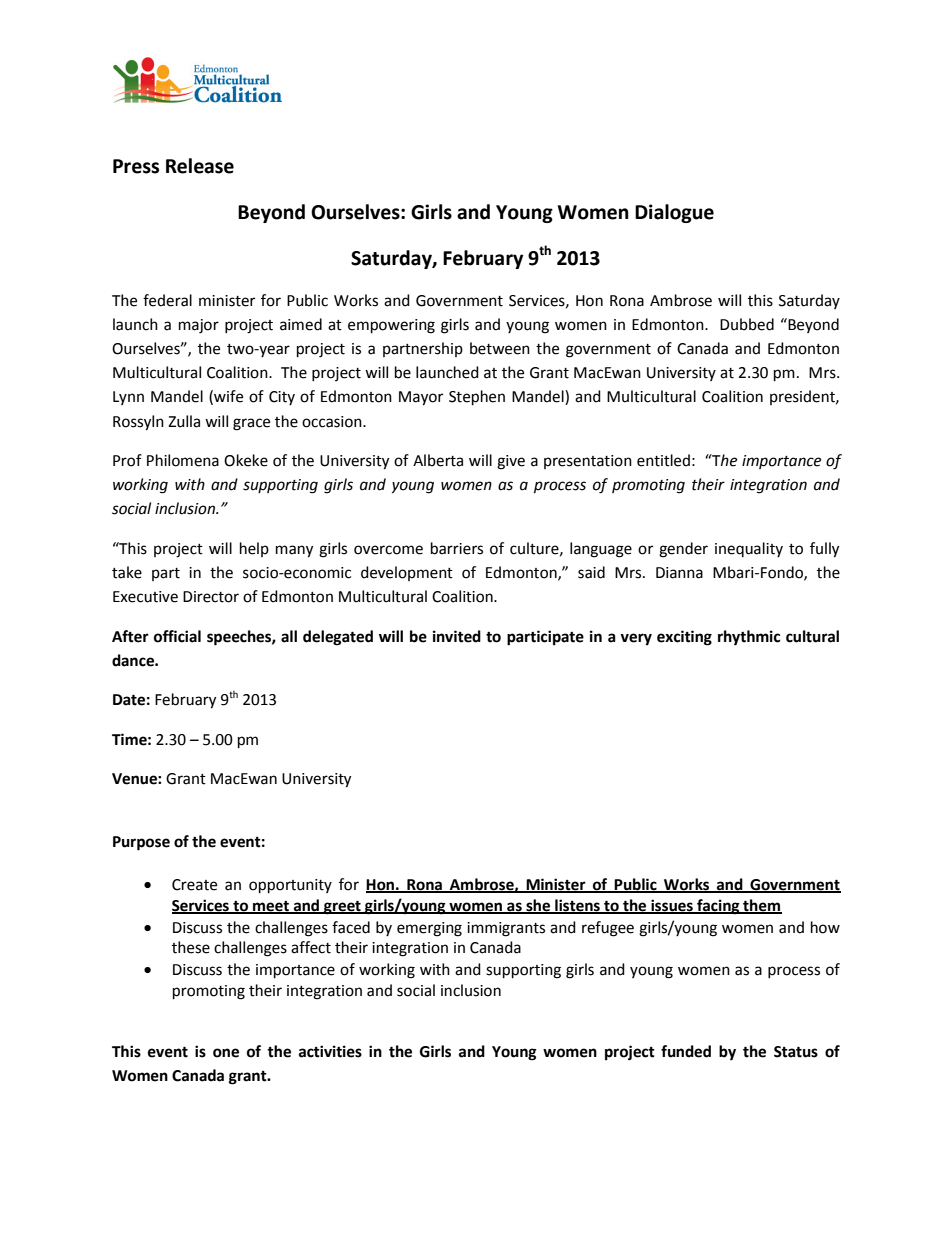  I want to click on invited, so click(457, 636).
